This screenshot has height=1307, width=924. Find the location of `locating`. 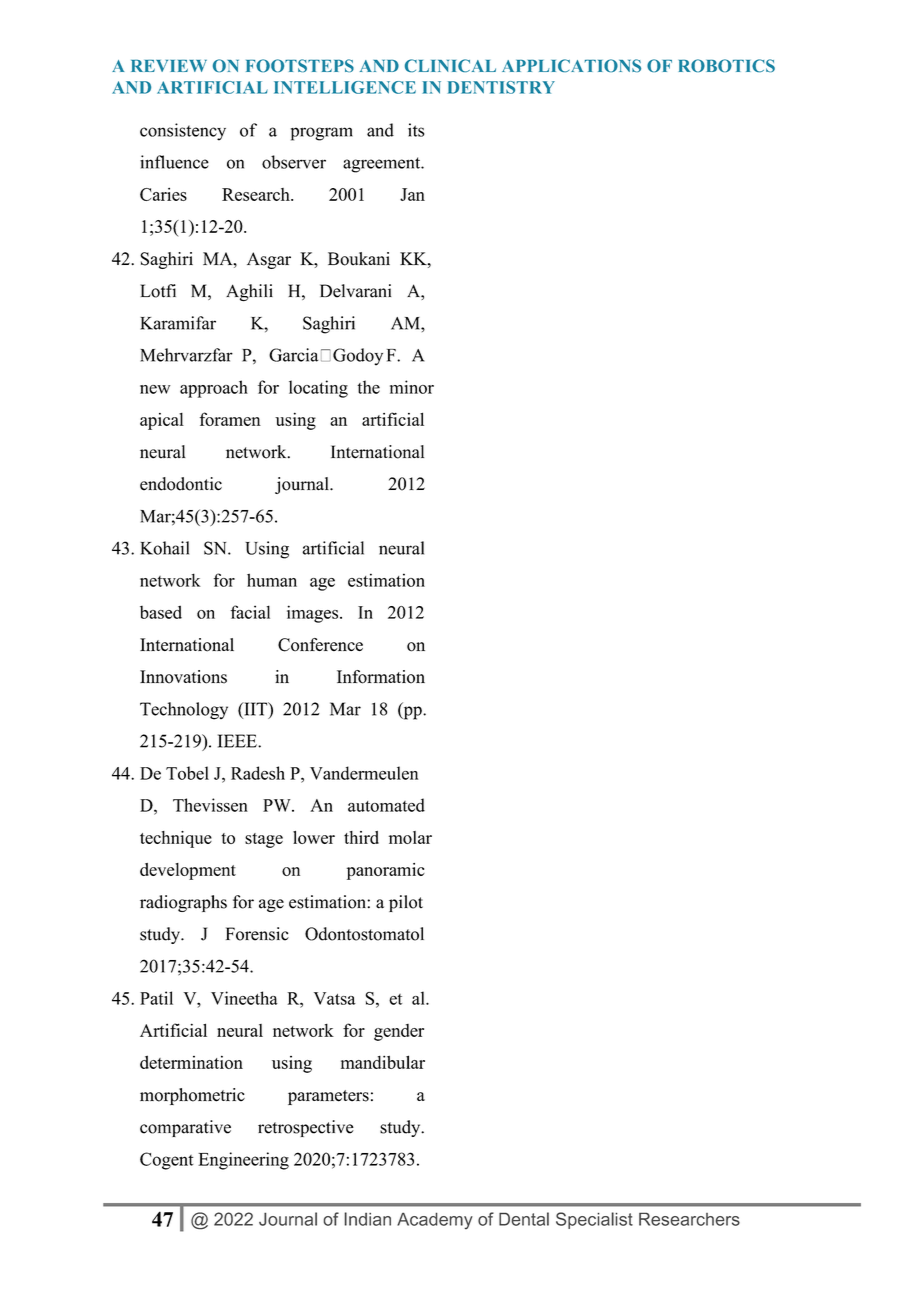

locating is located at coordinates (318, 389).
